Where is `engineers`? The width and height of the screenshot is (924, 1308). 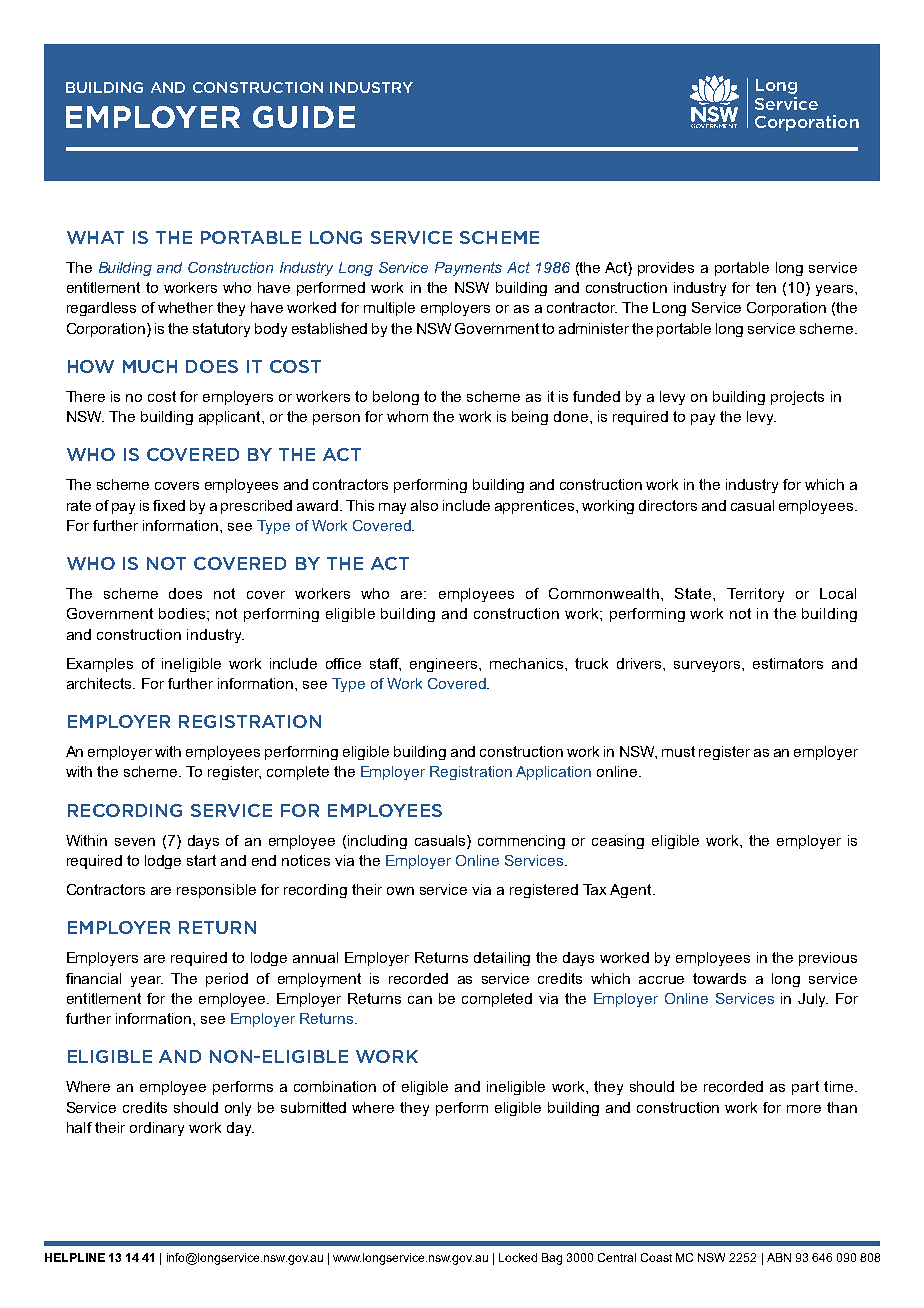 engineers is located at coordinates (445, 665).
